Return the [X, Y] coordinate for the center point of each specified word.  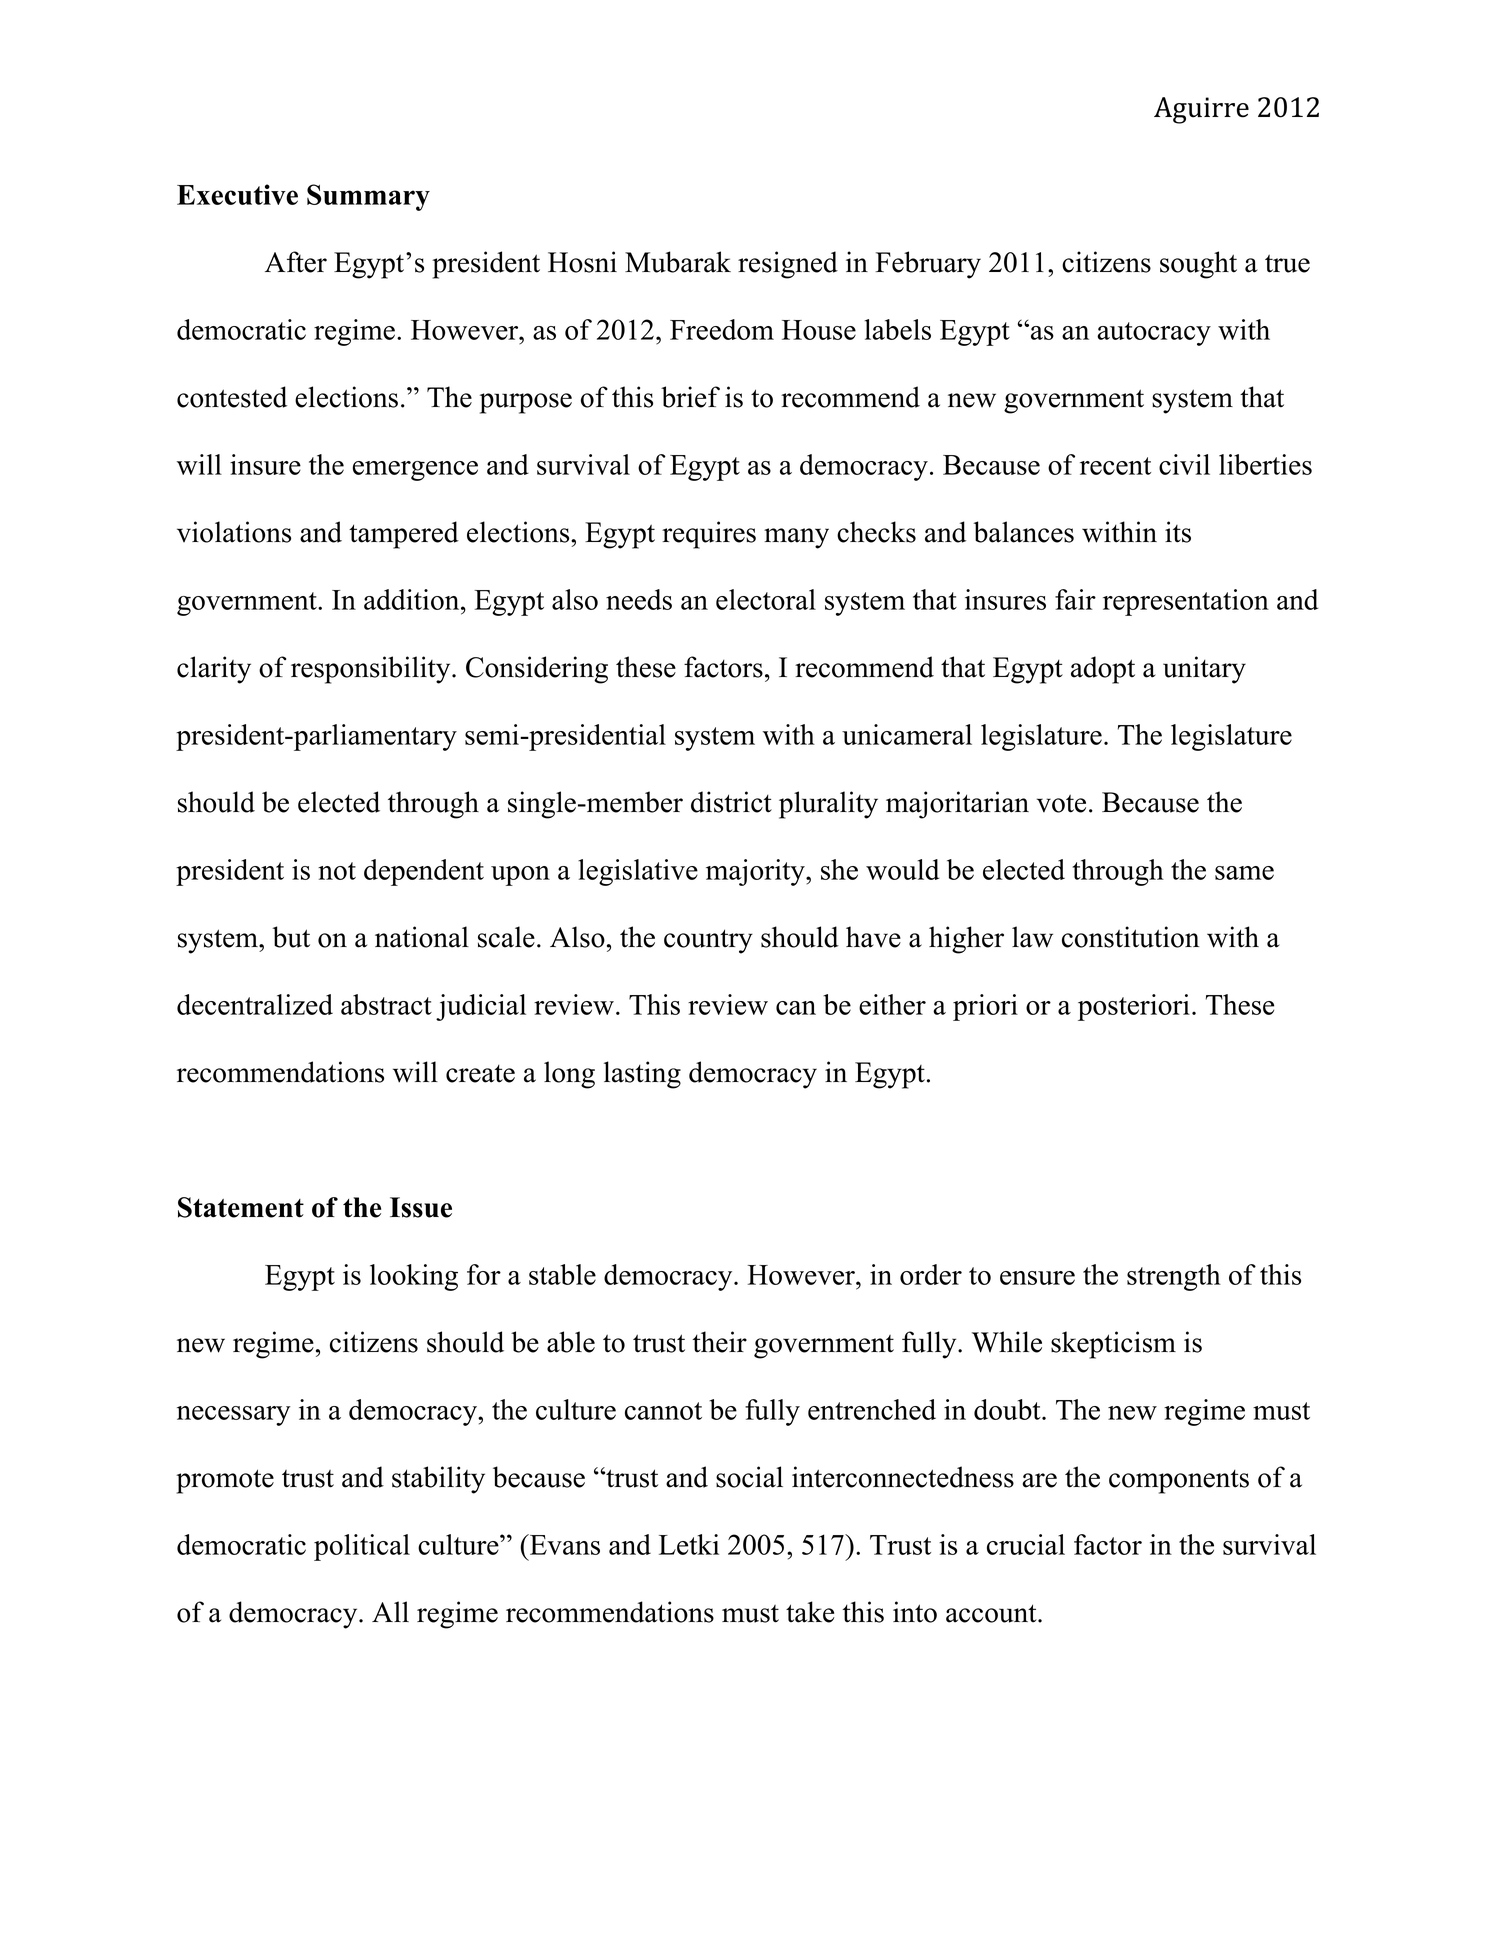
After [296, 262]
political [362, 1547]
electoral [766, 599]
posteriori [1134, 1007]
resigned [788, 265]
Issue [421, 1207]
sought [1198, 265]
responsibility [372, 670]
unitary [1204, 670]
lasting [642, 1075]
